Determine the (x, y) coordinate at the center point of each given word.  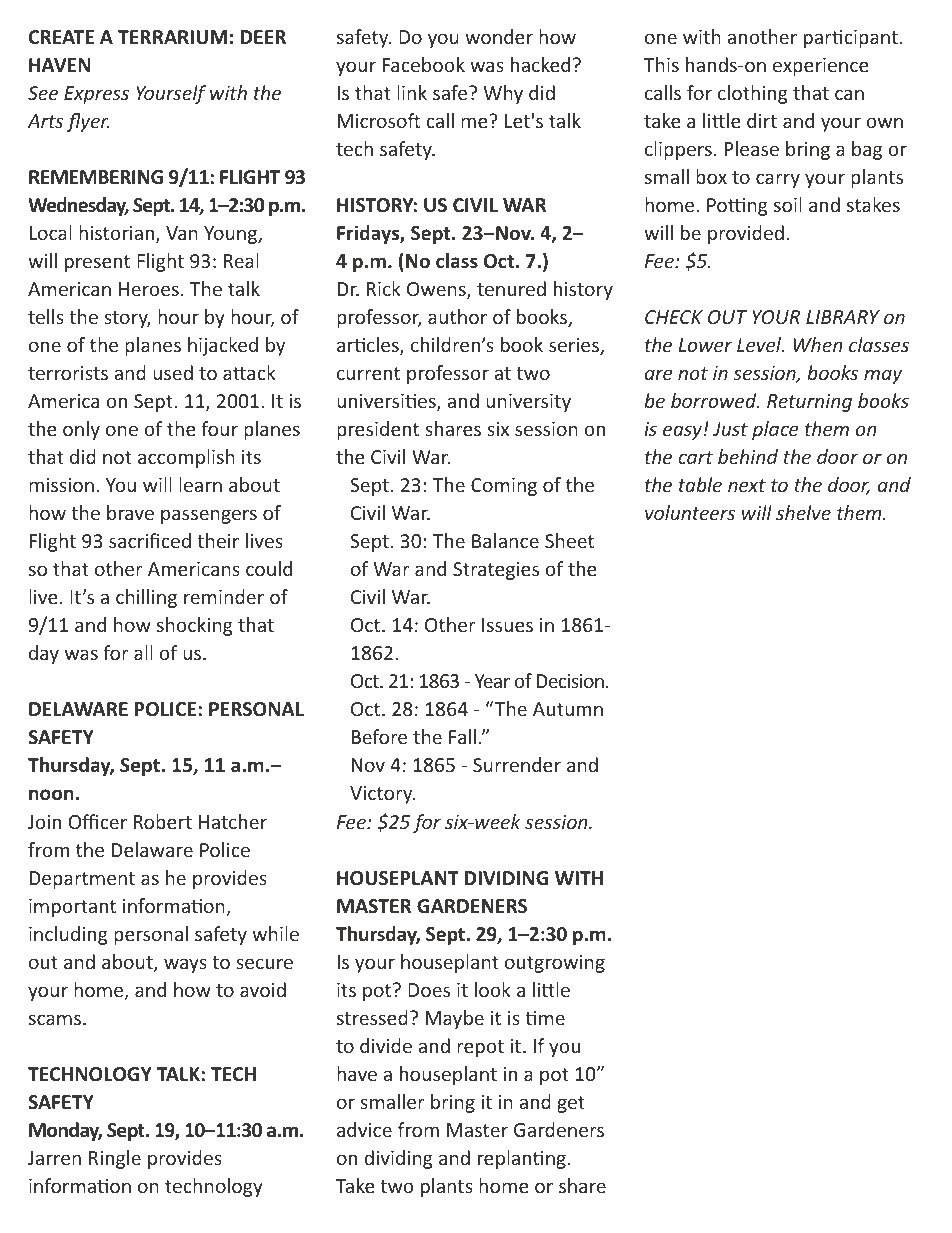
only (81, 430)
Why (503, 94)
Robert (163, 821)
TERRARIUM (172, 37)
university (528, 403)
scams (55, 1019)
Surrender (517, 764)
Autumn (568, 709)
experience (821, 67)
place (775, 430)
